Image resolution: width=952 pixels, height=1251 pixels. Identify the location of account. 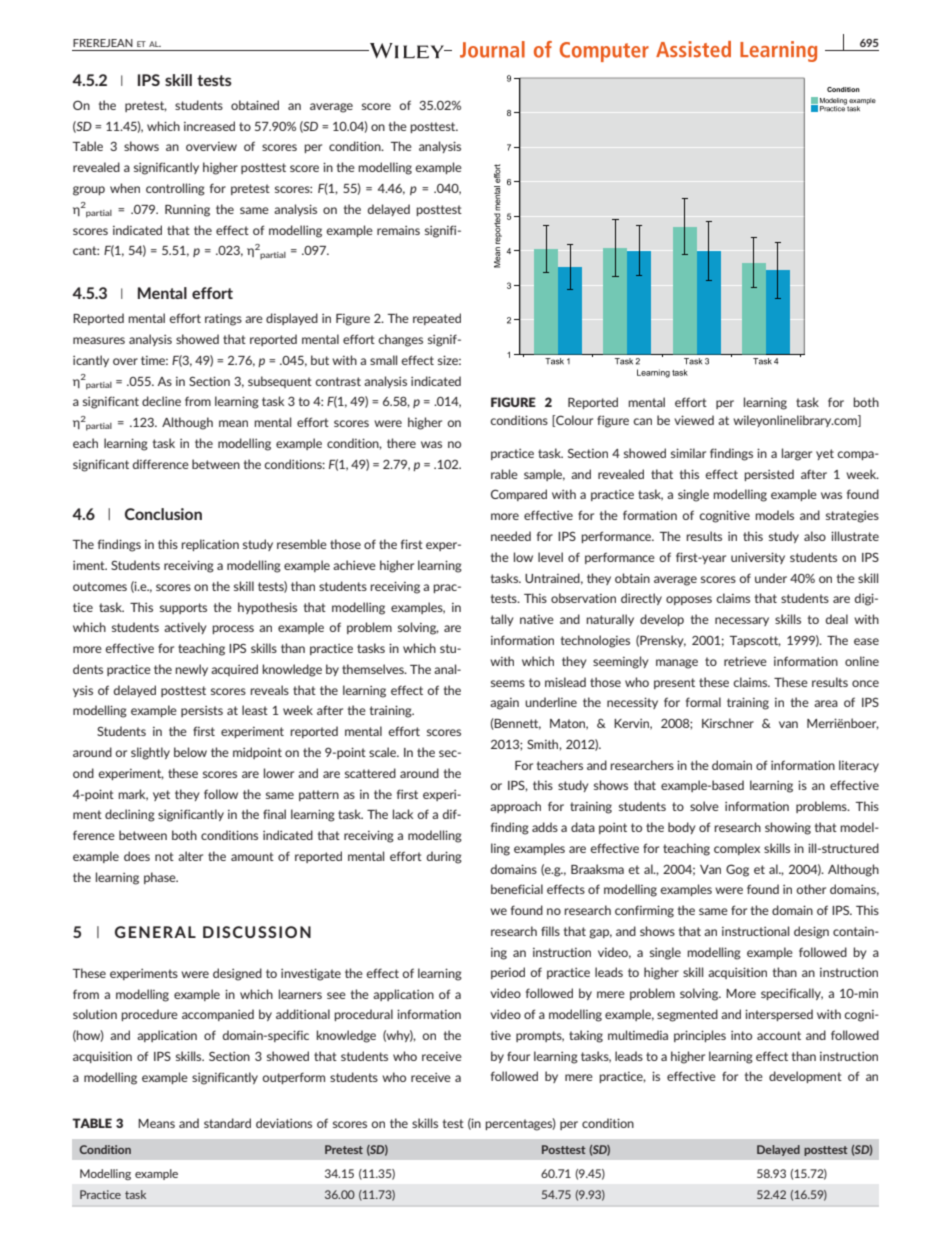
(779, 1035).
